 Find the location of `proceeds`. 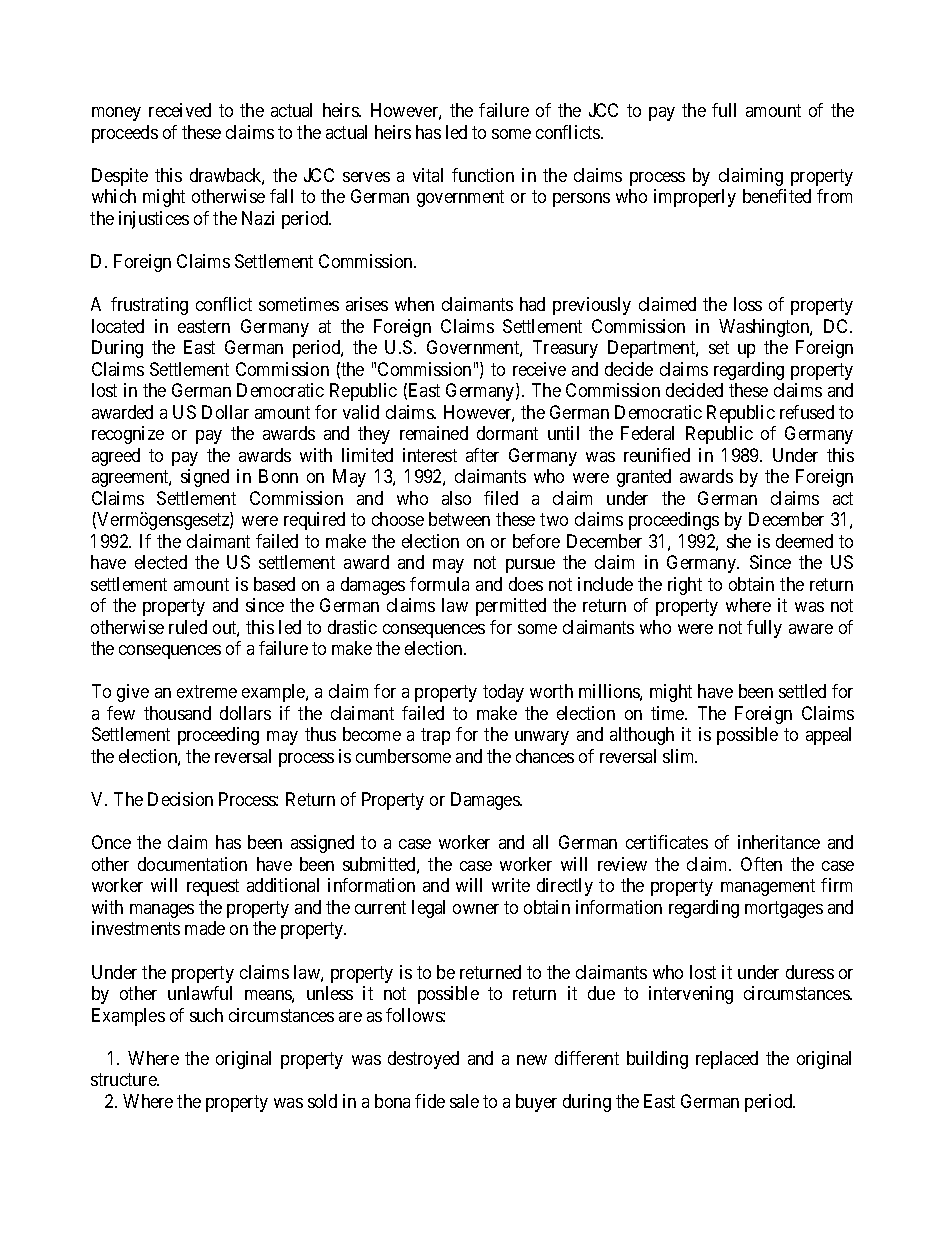

proceeds is located at coordinates (125, 134).
